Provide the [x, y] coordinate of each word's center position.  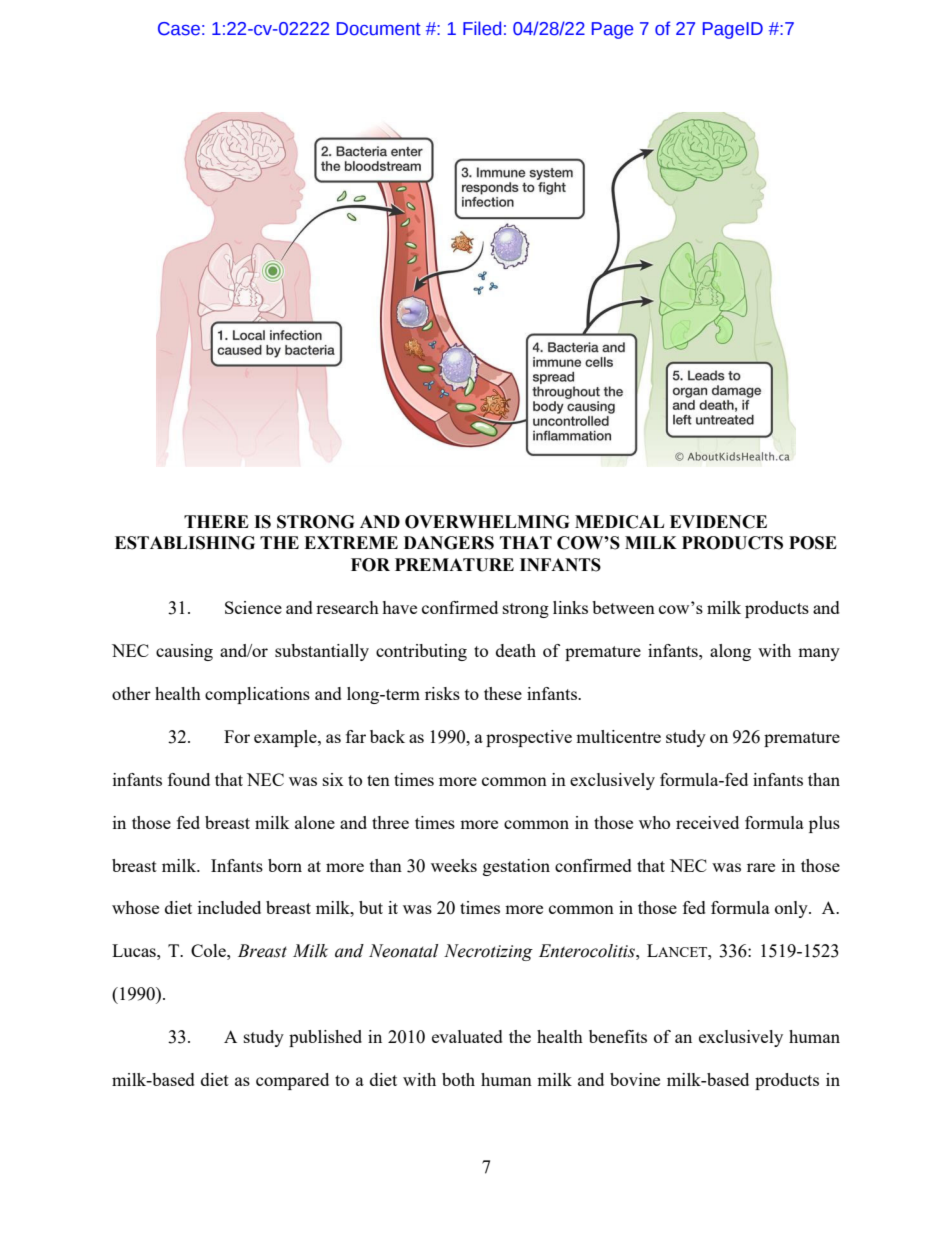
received [707, 822]
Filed [482, 28]
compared [292, 1081]
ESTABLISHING [185, 543]
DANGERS [449, 543]
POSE [813, 543]
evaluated [467, 1036]
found [189, 779]
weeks [454, 865]
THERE [216, 521]
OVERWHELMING [487, 522]
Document [379, 29]
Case [179, 29]
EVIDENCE [718, 522]
